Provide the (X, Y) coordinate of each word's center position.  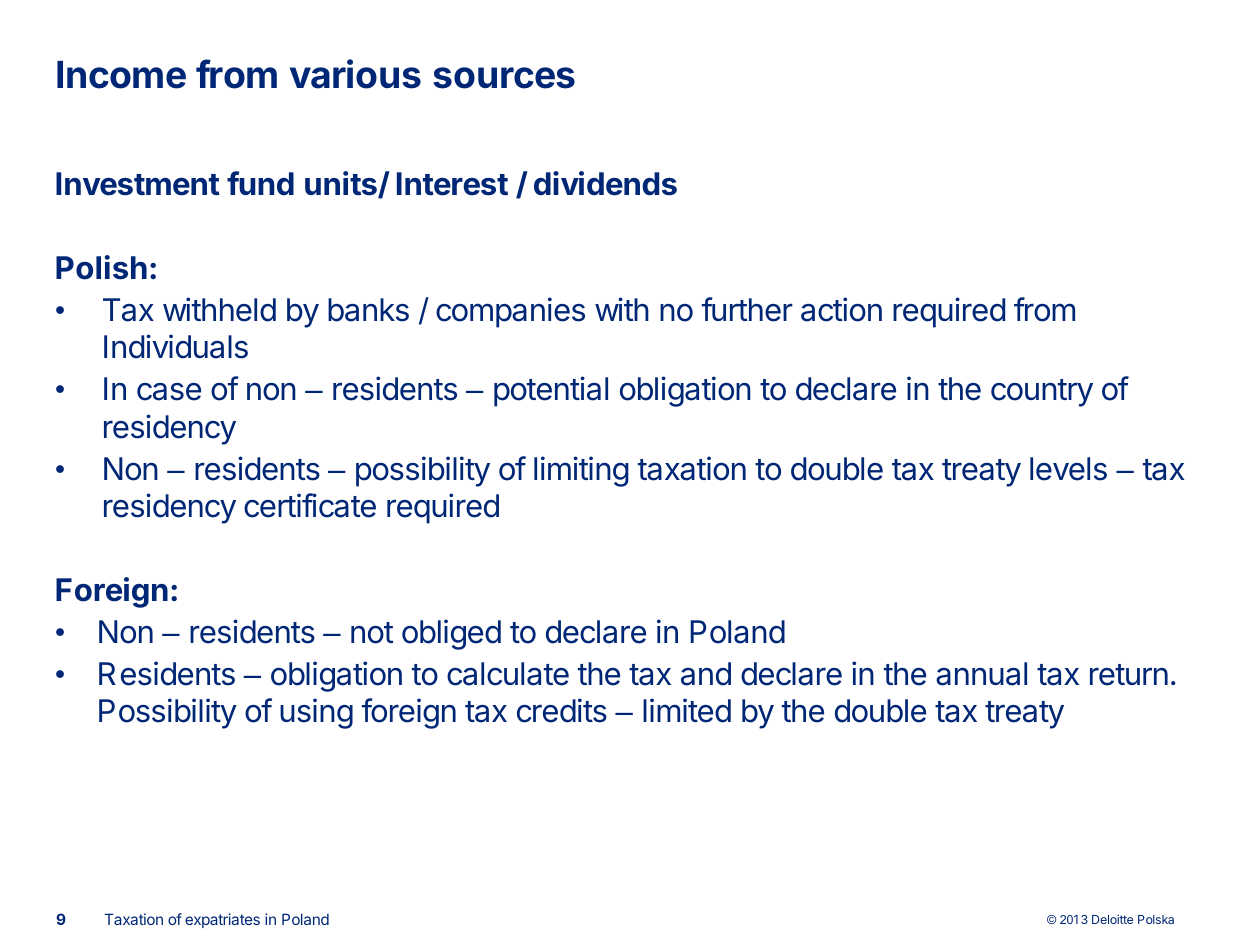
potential (551, 391)
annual (981, 674)
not (372, 633)
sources (504, 78)
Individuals (176, 346)
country (1042, 393)
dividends (605, 183)
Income (121, 75)
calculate (508, 674)
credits (562, 710)
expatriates (222, 920)
